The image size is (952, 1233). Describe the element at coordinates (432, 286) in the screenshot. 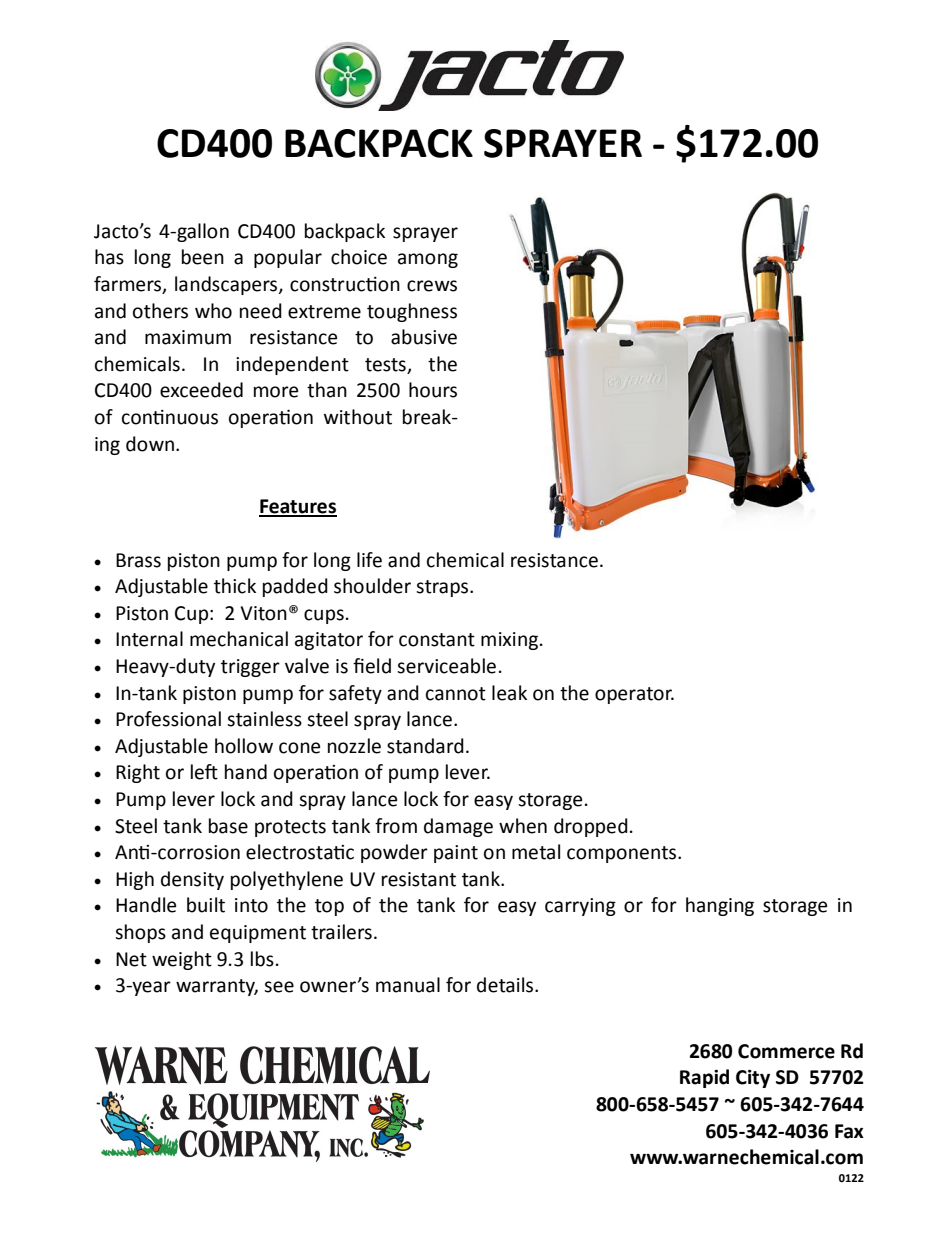

I see `crews` at that location.
